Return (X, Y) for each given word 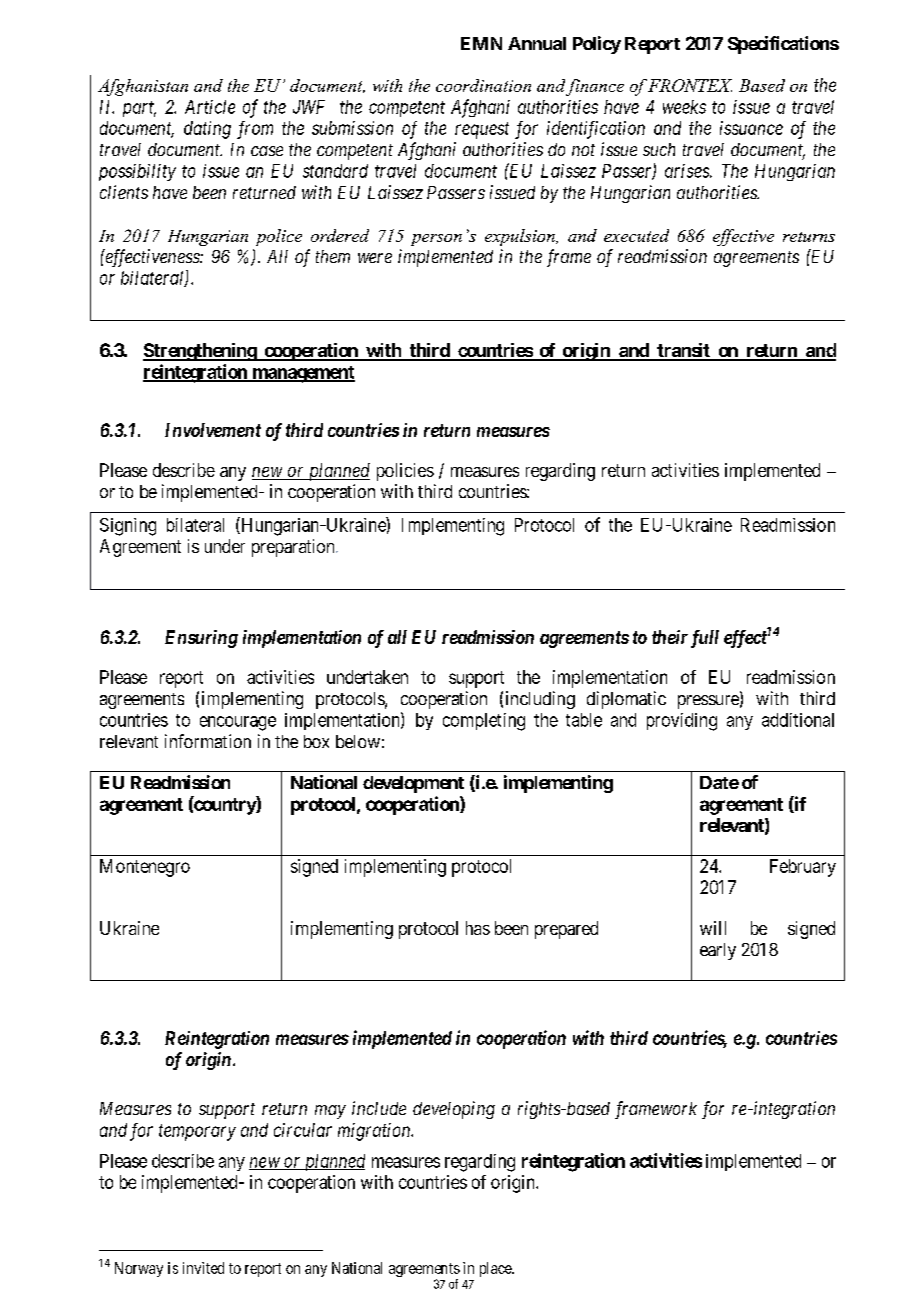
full (705, 639)
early (718, 951)
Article (210, 107)
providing (682, 722)
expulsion (521, 237)
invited (203, 1268)
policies (405, 472)
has (478, 928)
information (208, 741)
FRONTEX (690, 85)
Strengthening (200, 352)
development (413, 784)
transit (683, 351)
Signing (128, 527)
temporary (197, 1132)
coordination (483, 85)
